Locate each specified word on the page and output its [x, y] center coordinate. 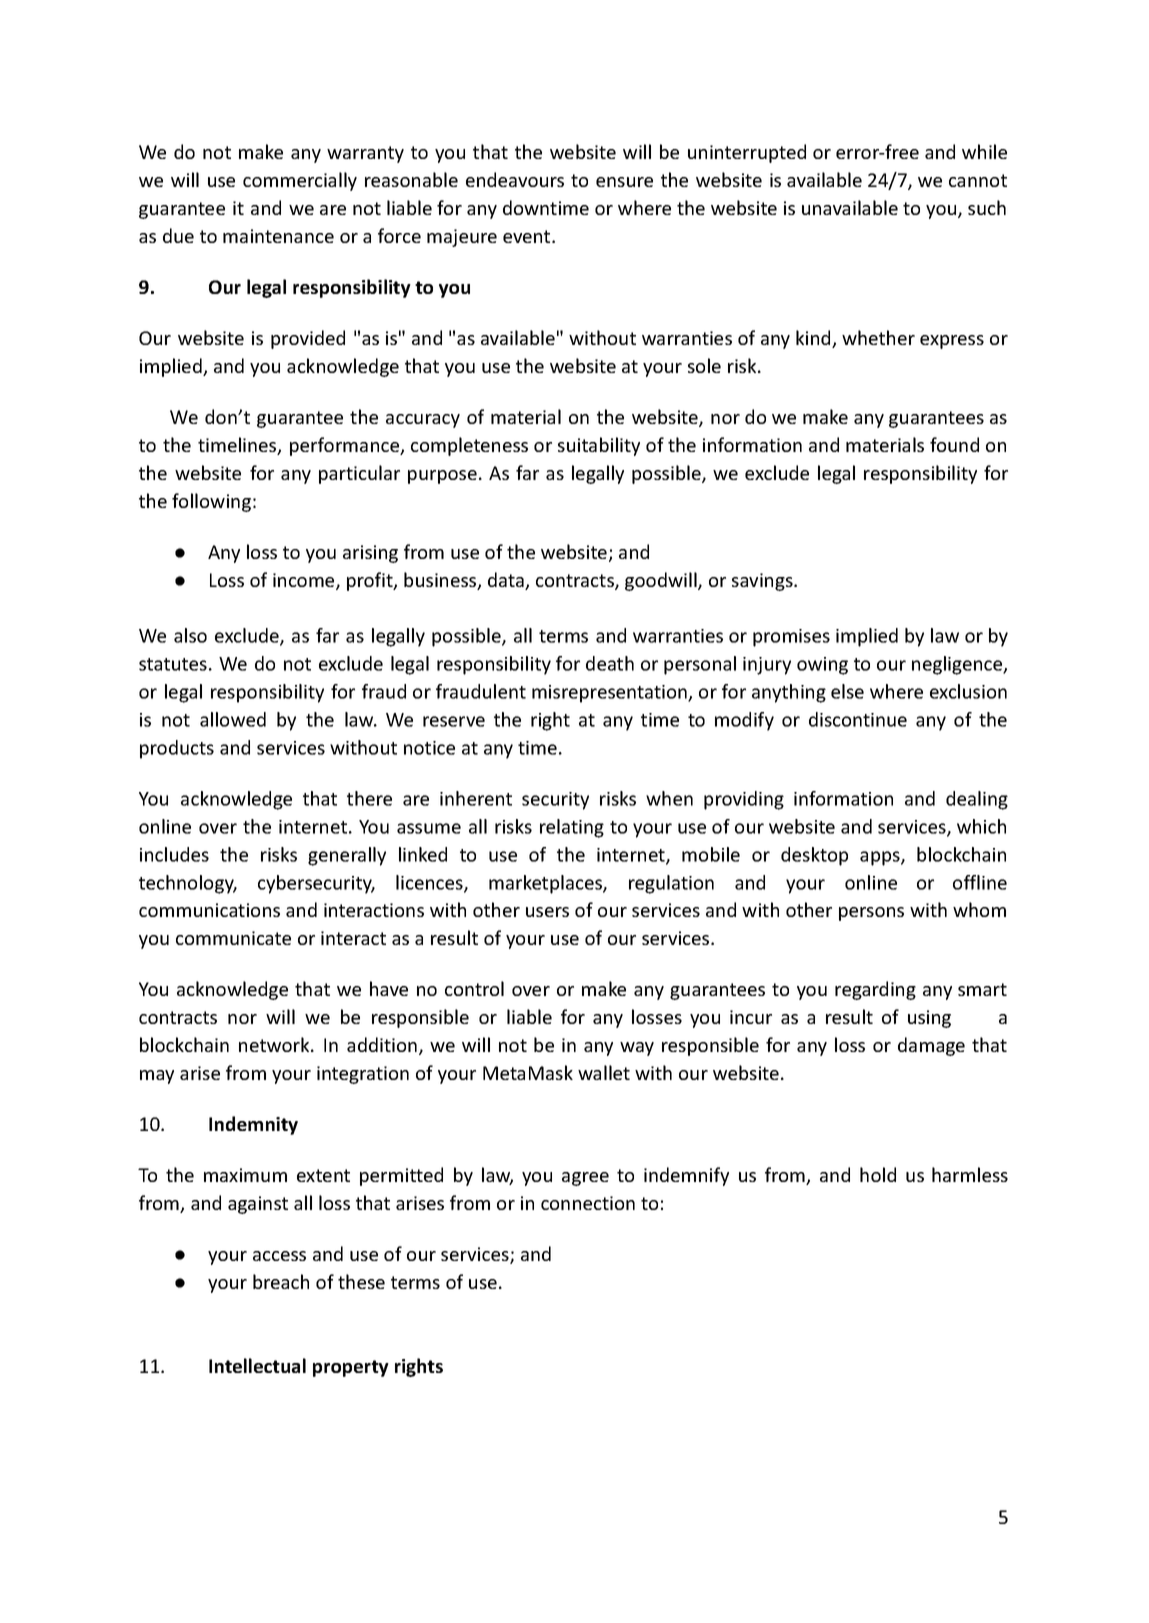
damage [931, 1046]
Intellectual [257, 1365]
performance [346, 446]
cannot [978, 180]
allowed [233, 719]
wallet [604, 1072]
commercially [300, 181]
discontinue [858, 719]
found [954, 444]
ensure [624, 182]
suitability [599, 446]
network [275, 1044]
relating [572, 828]
